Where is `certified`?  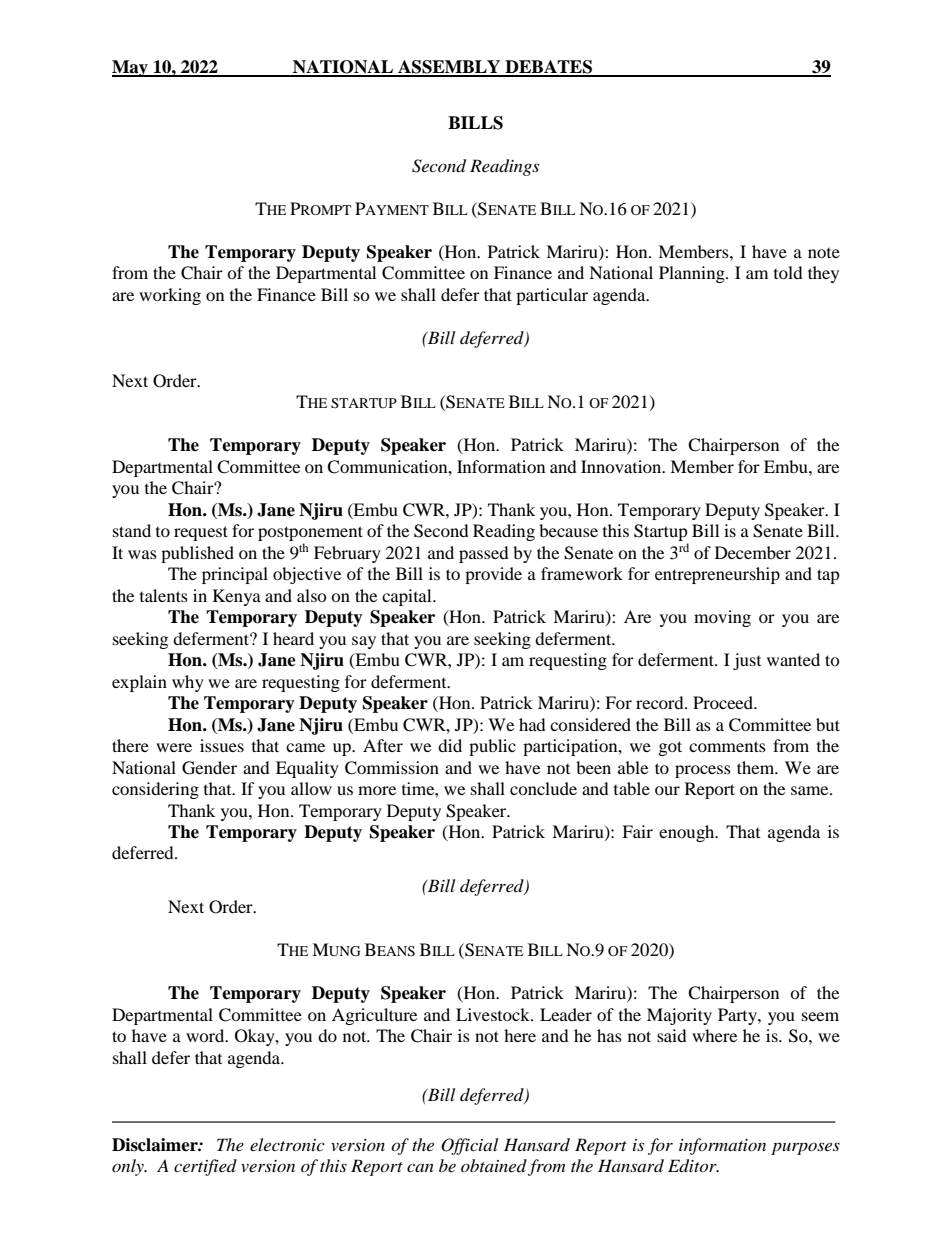
certified is located at coordinates (205, 1167).
